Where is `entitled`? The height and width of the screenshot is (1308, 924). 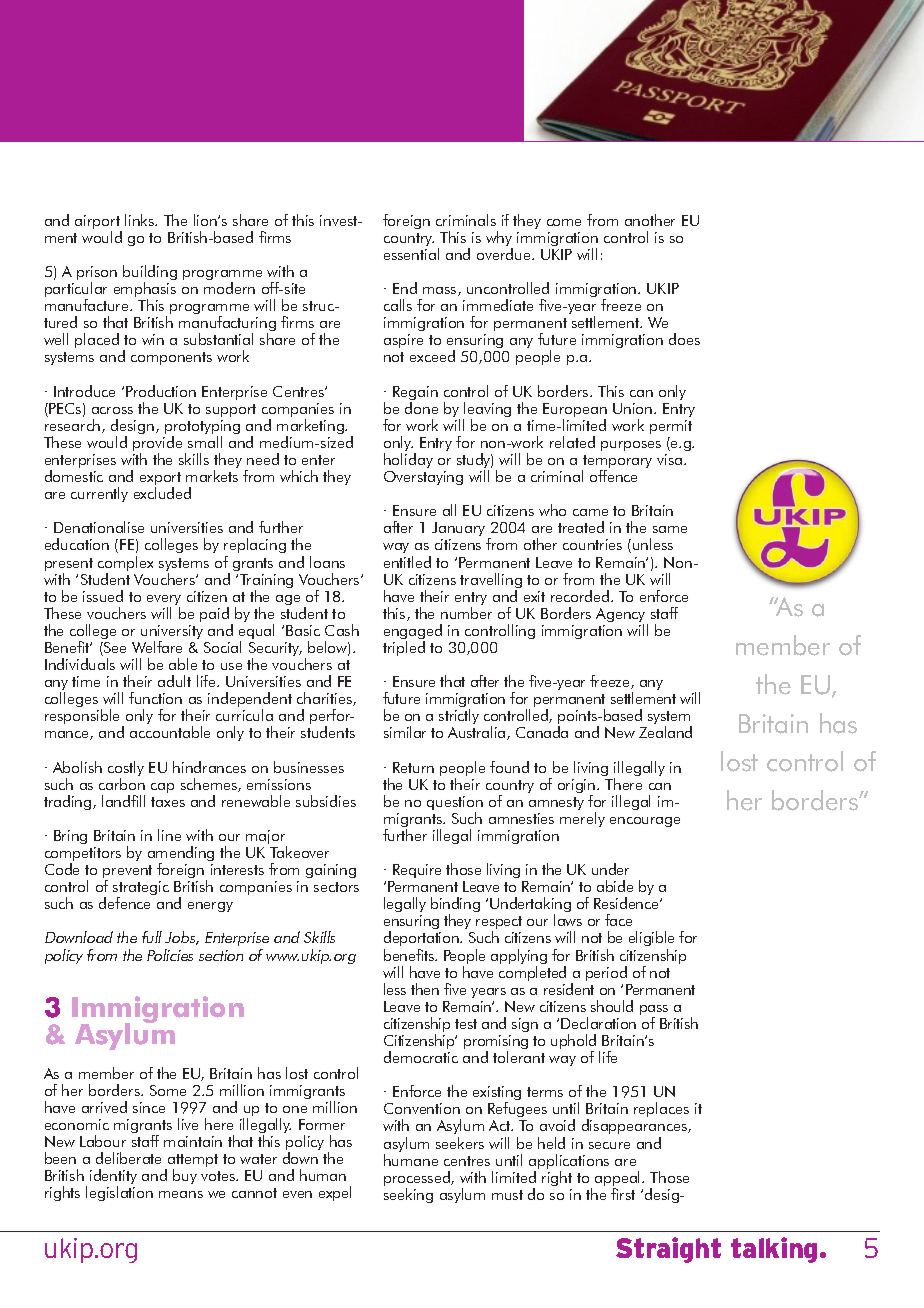
entitled is located at coordinates (407, 562).
